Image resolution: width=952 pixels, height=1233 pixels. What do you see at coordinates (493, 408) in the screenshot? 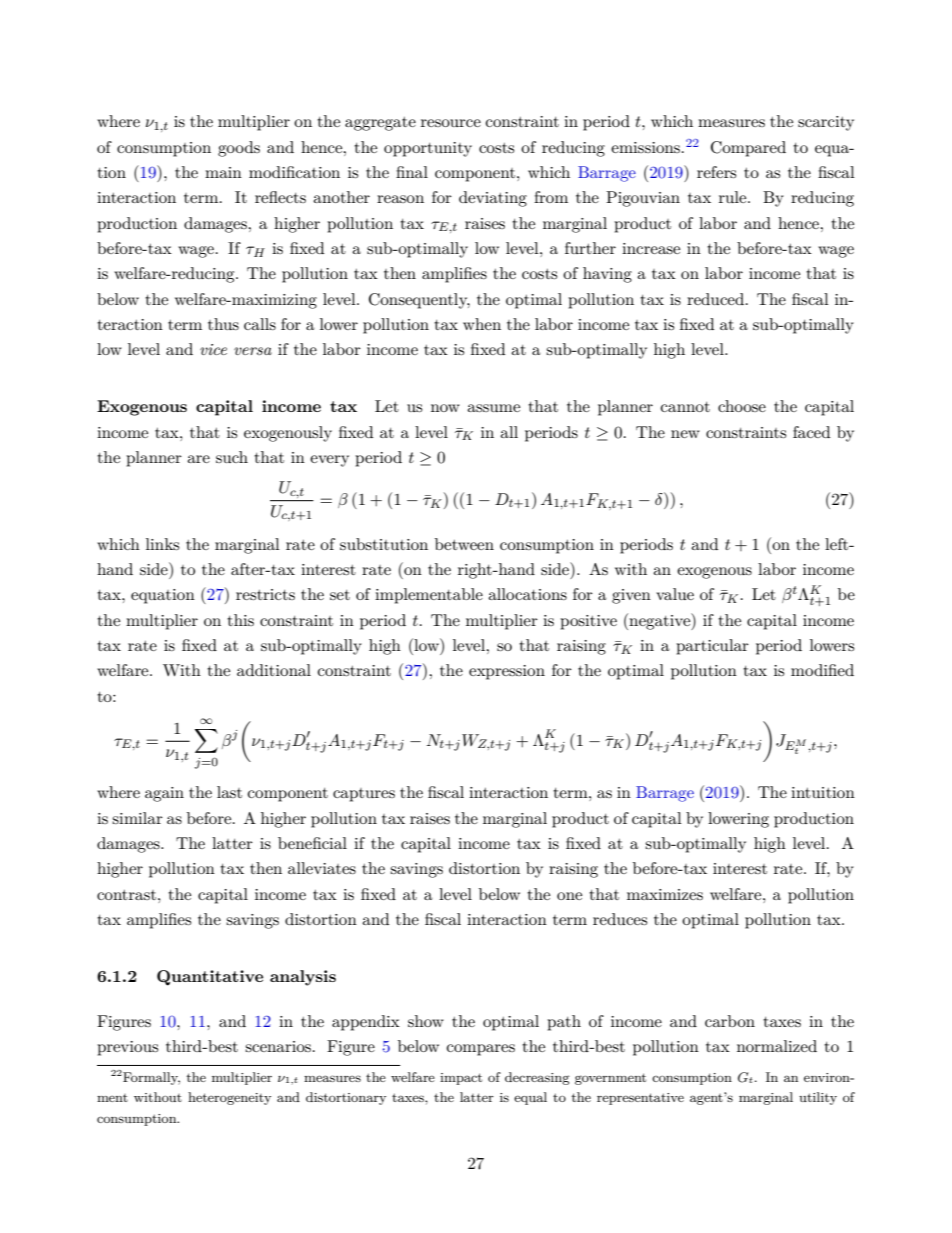
I see `assume` at bounding box center [493, 408].
